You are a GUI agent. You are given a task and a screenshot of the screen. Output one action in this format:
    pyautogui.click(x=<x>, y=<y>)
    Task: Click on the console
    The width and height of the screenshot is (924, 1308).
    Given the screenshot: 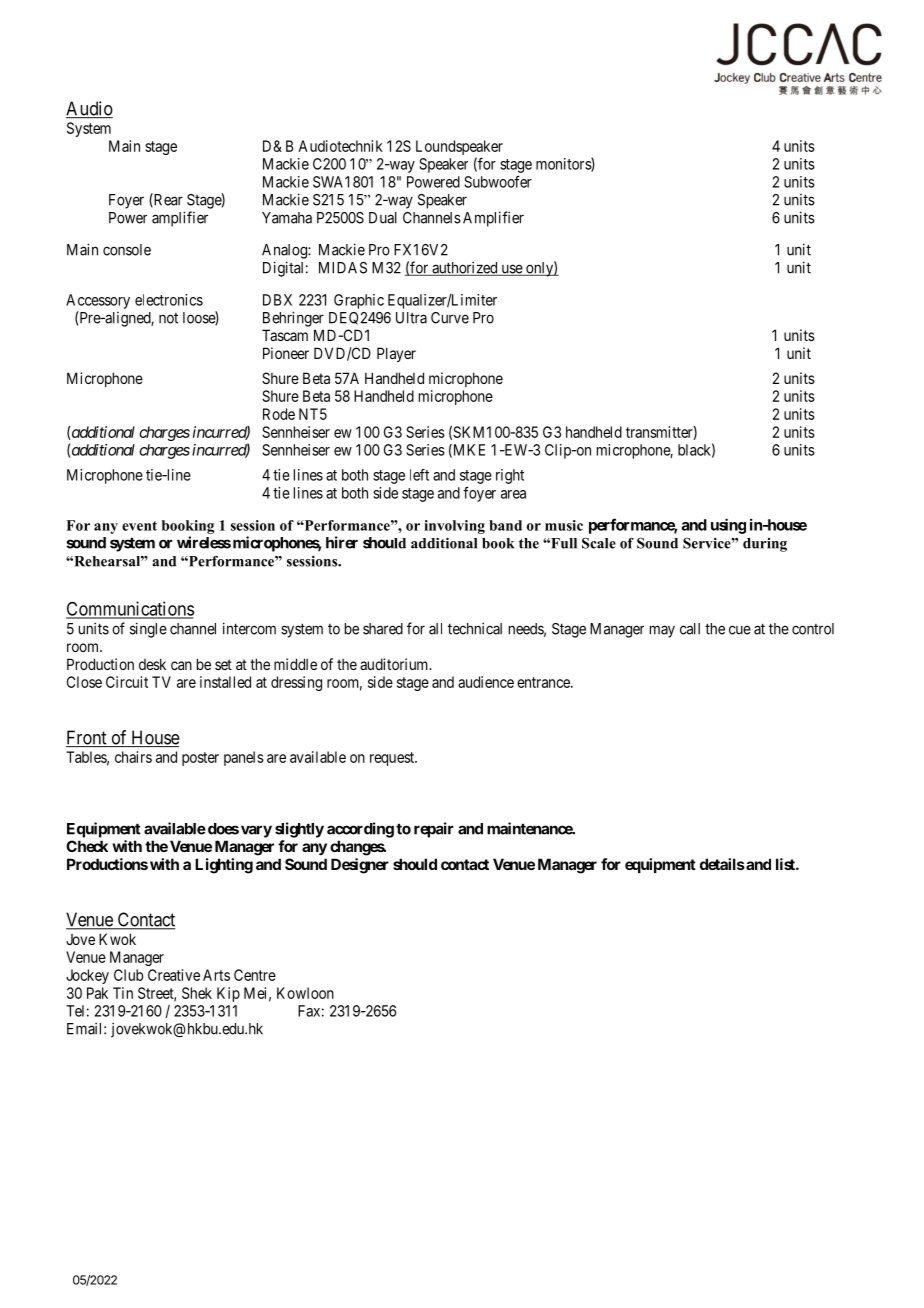 What is the action you would take?
    pyautogui.click(x=127, y=250)
